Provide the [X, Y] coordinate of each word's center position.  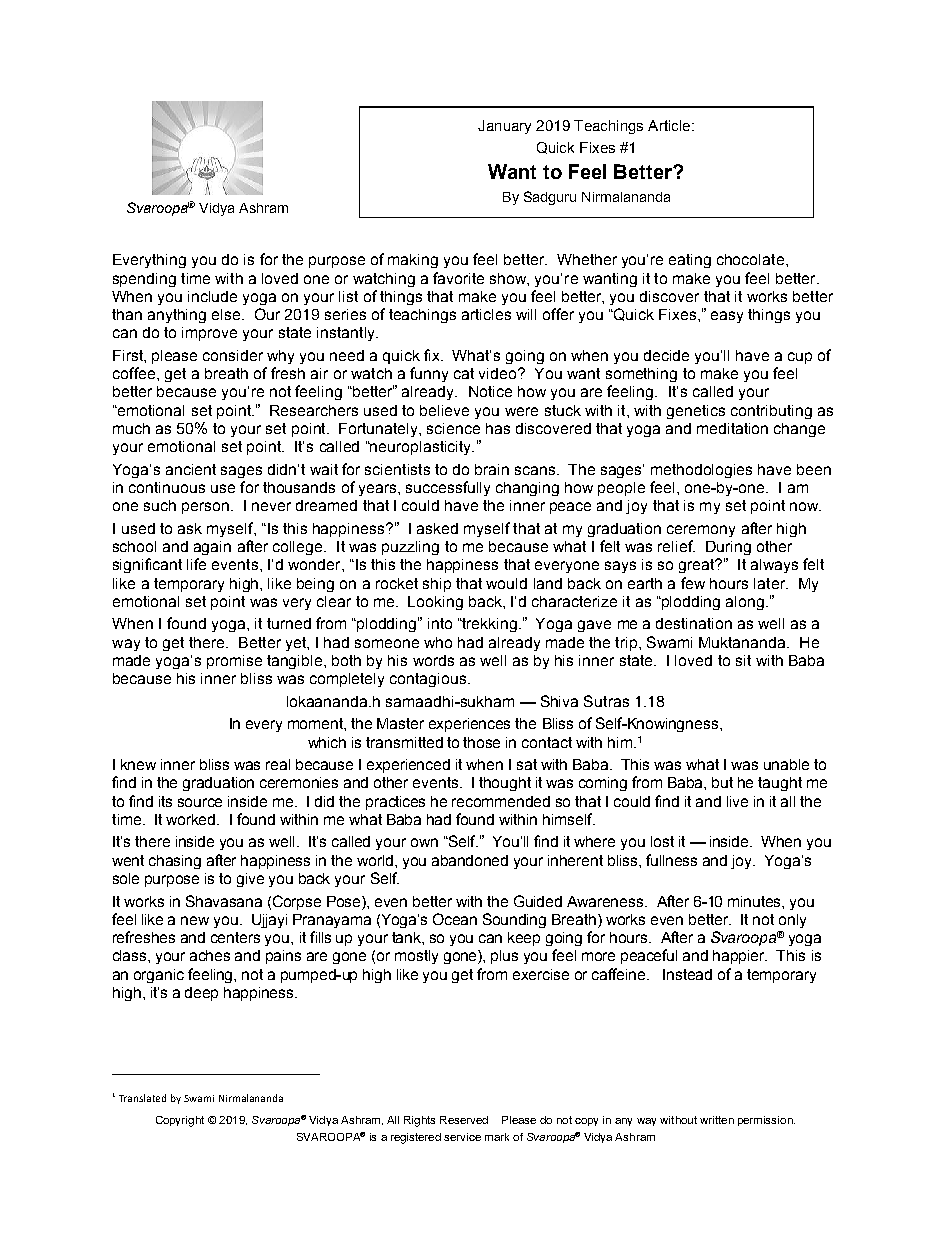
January [504, 127]
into [440, 623]
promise [234, 662]
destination [694, 623]
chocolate [750, 259]
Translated [142, 1098]
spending [144, 280]
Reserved [464, 1120]
